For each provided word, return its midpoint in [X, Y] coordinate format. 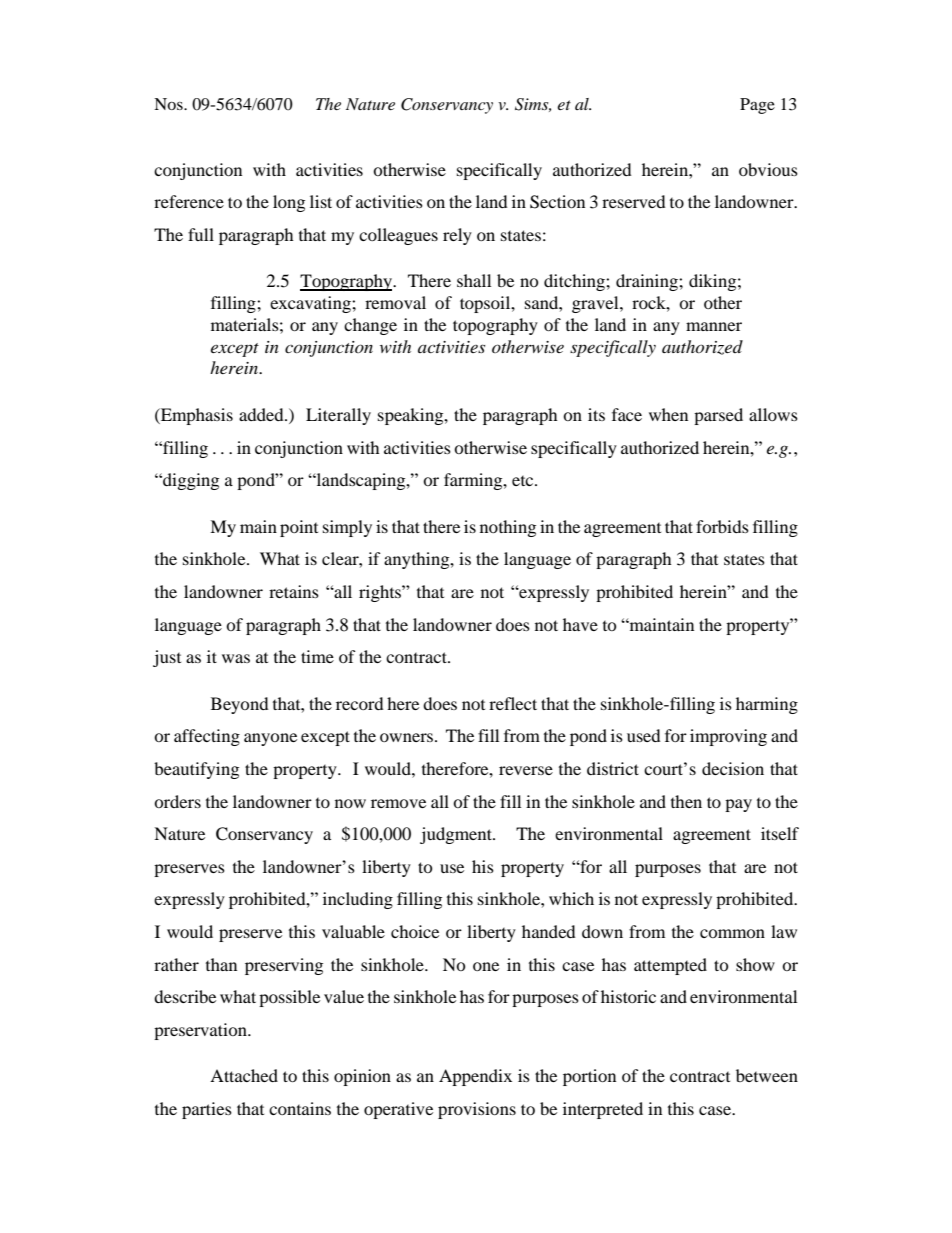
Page [757, 106]
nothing [508, 528]
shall [474, 280]
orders [177, 801]
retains [294, 591]
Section [557, 202]
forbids [722, 526]
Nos [169, 104]
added [262, 414]
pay [738, 805]
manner [714, 326]
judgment [457, 835]
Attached [244, 1075]
